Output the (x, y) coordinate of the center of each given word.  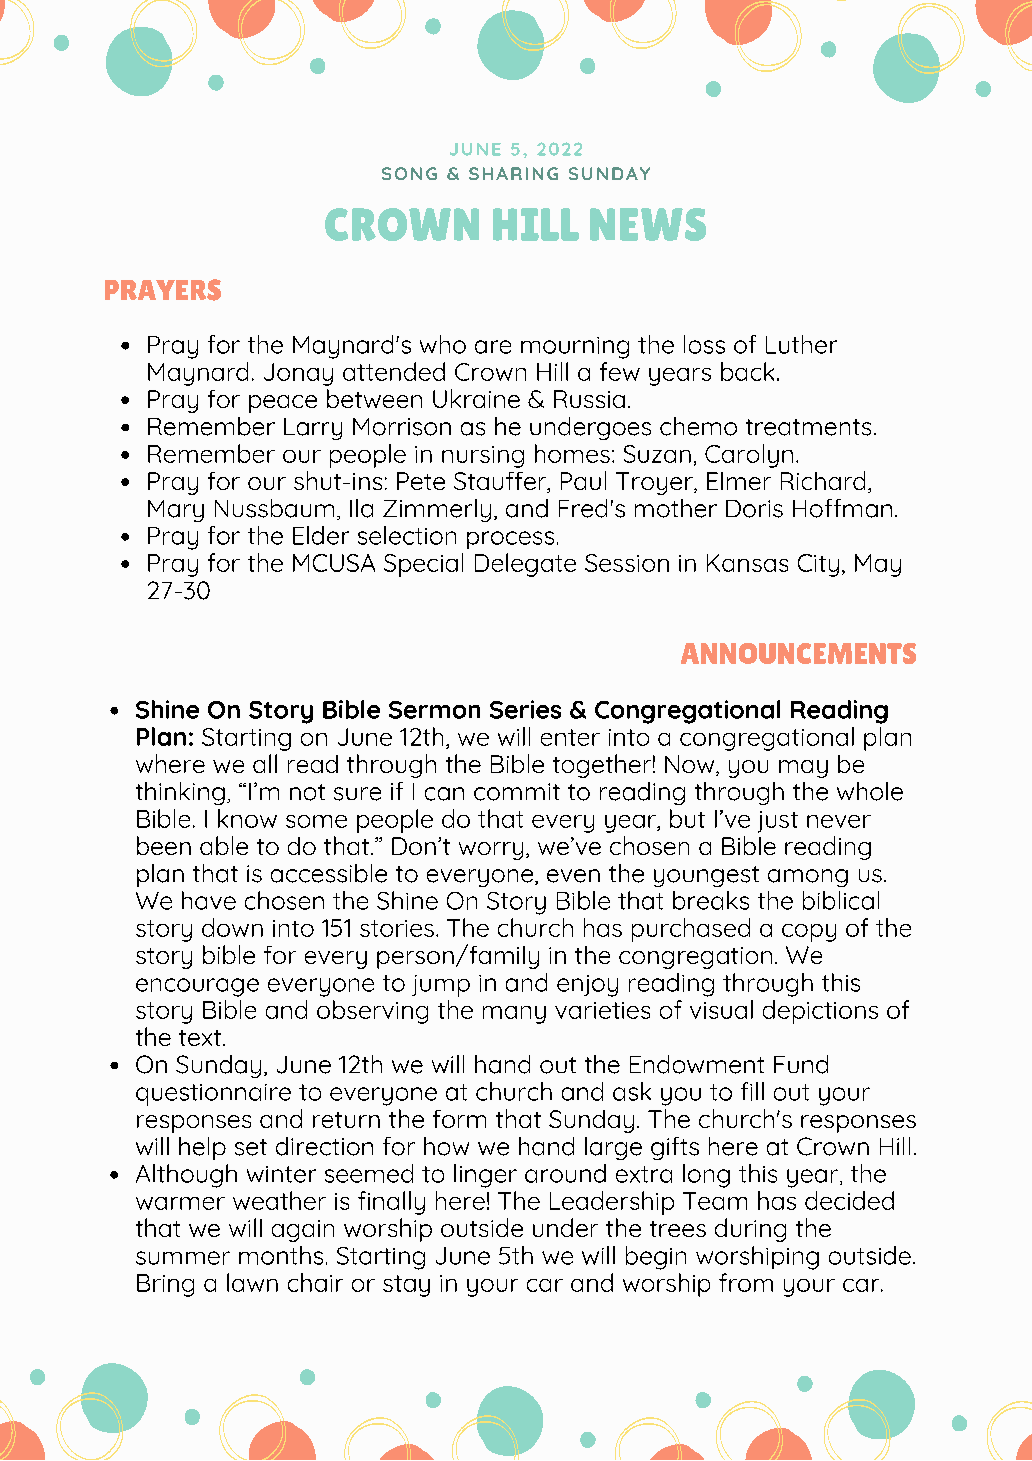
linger (485, 1176)
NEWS (648, 224)
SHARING (513, 173)
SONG (409, 173)
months (281, 1255)
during (750, 1230)
